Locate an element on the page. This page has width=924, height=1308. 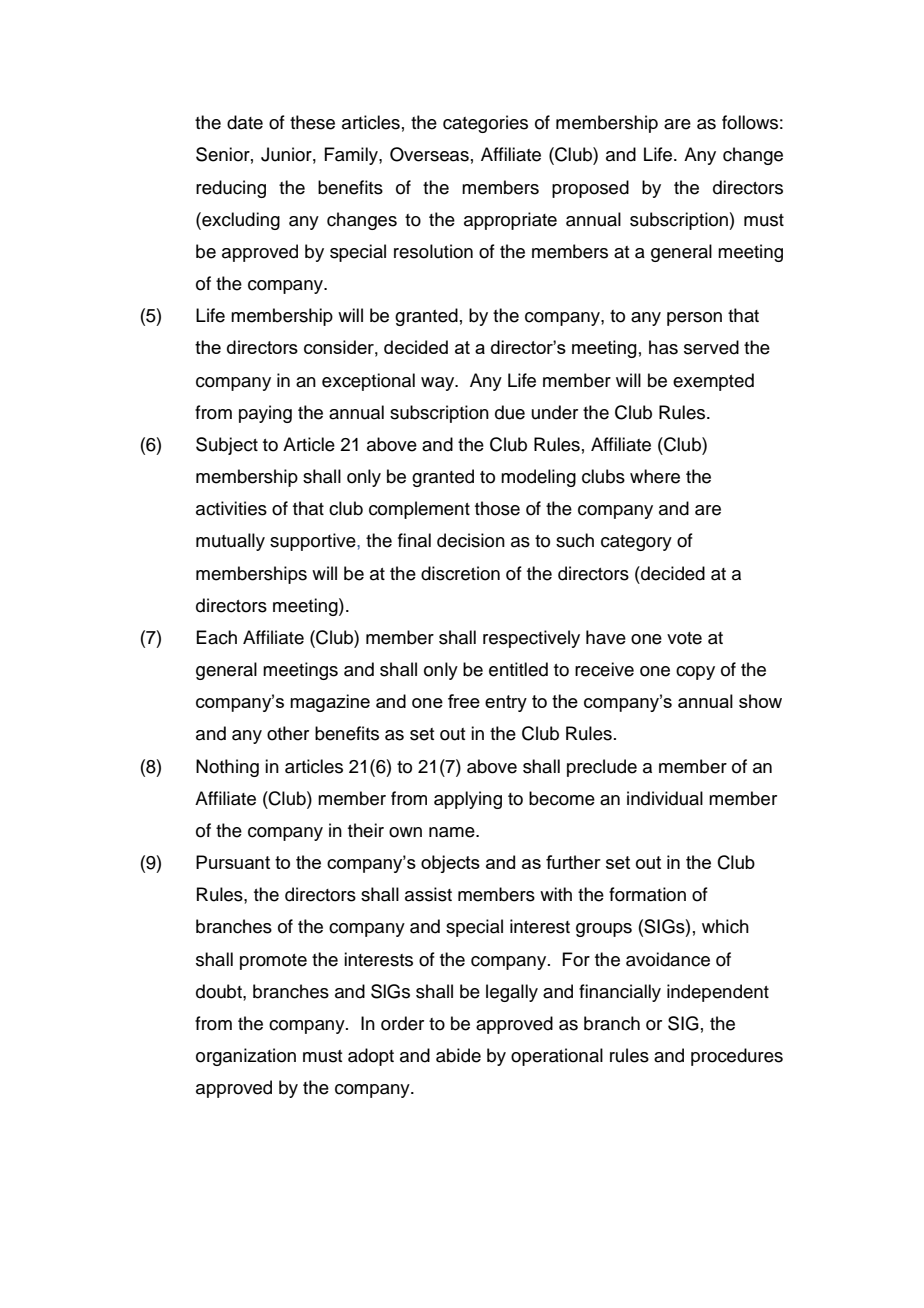
proposed is located at coordinates (590, 189).
